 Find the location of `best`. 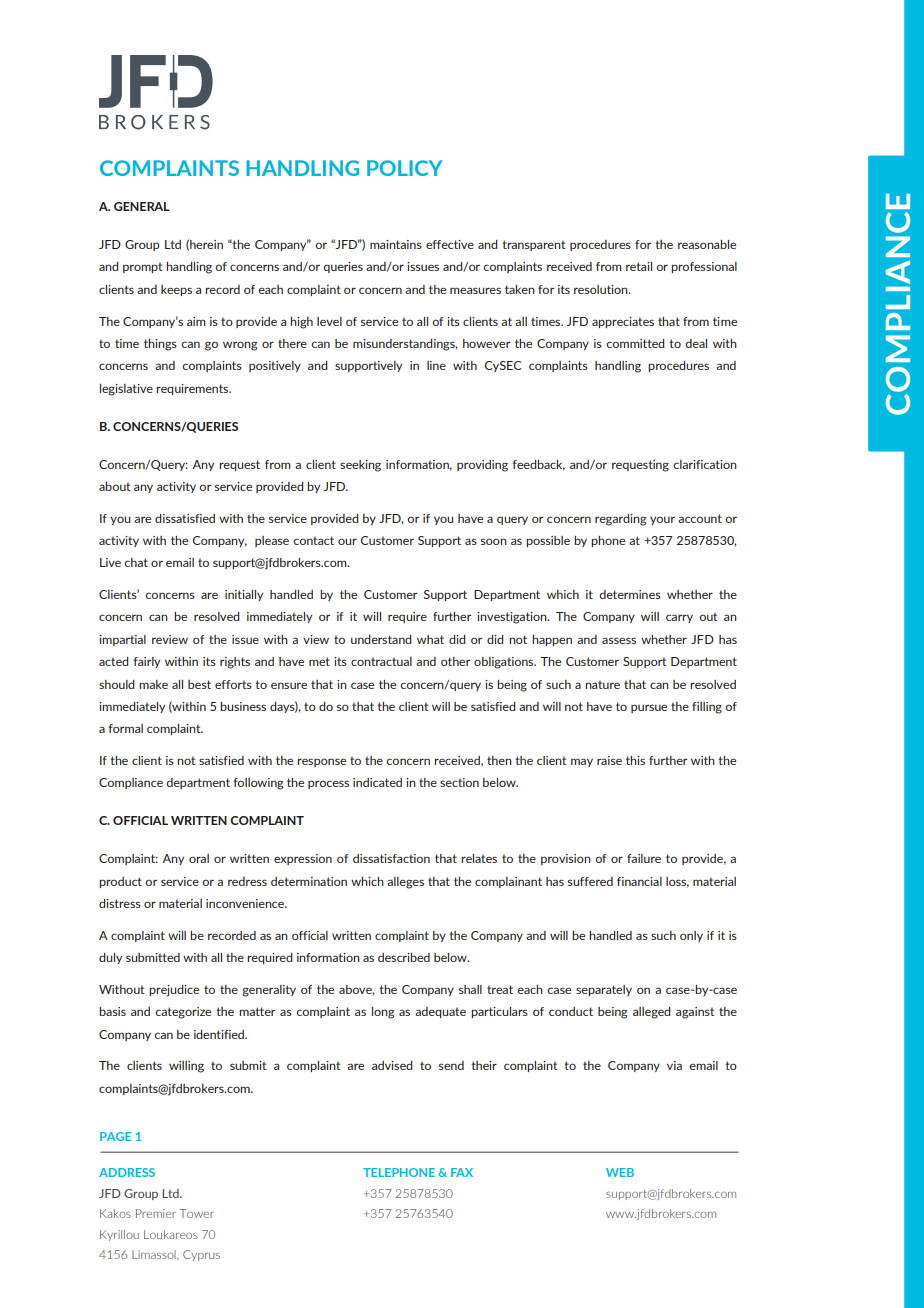

best is located at coordinates (199, 684).
